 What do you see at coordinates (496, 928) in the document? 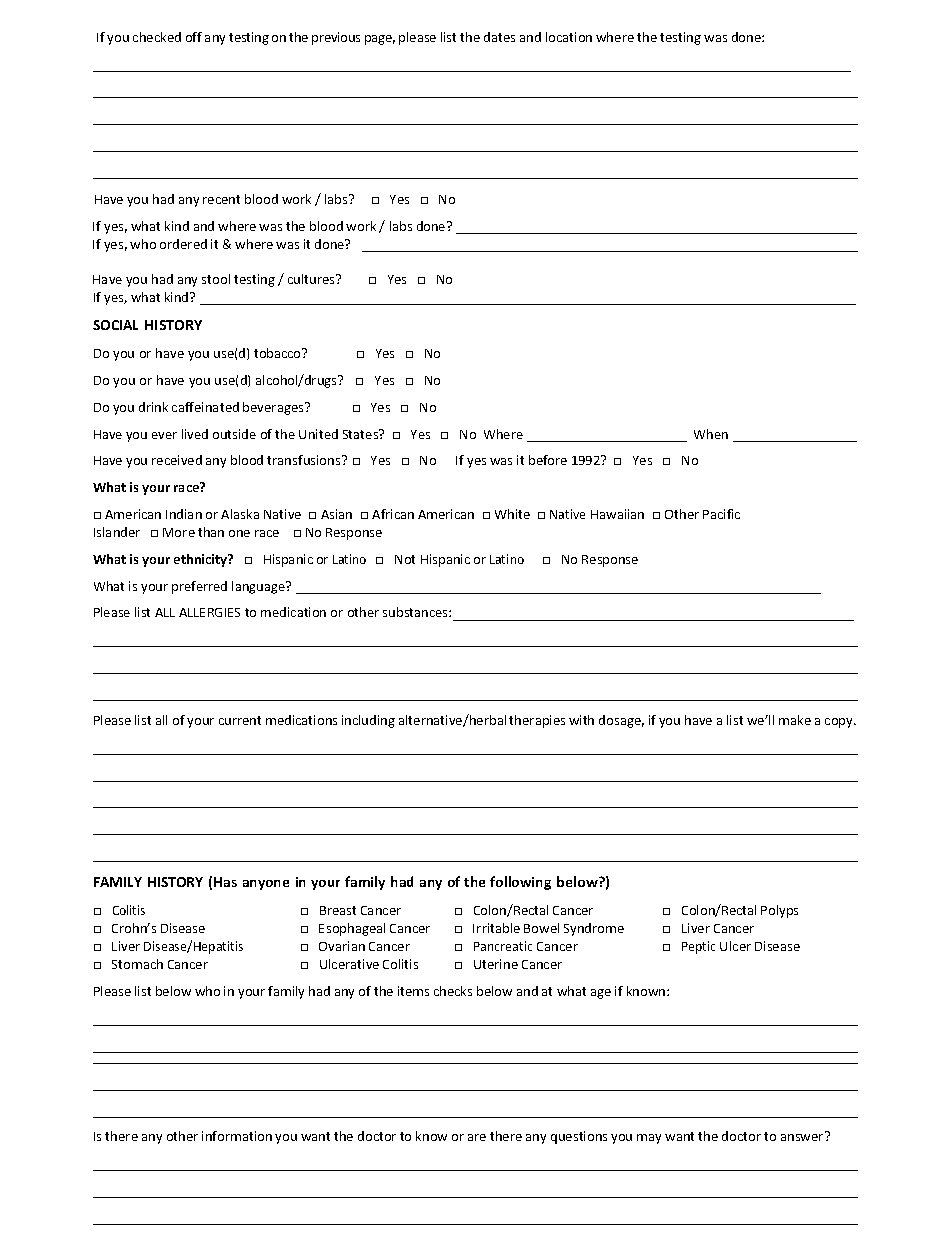
I see `Irritable` at bounding box center [496, 928].
